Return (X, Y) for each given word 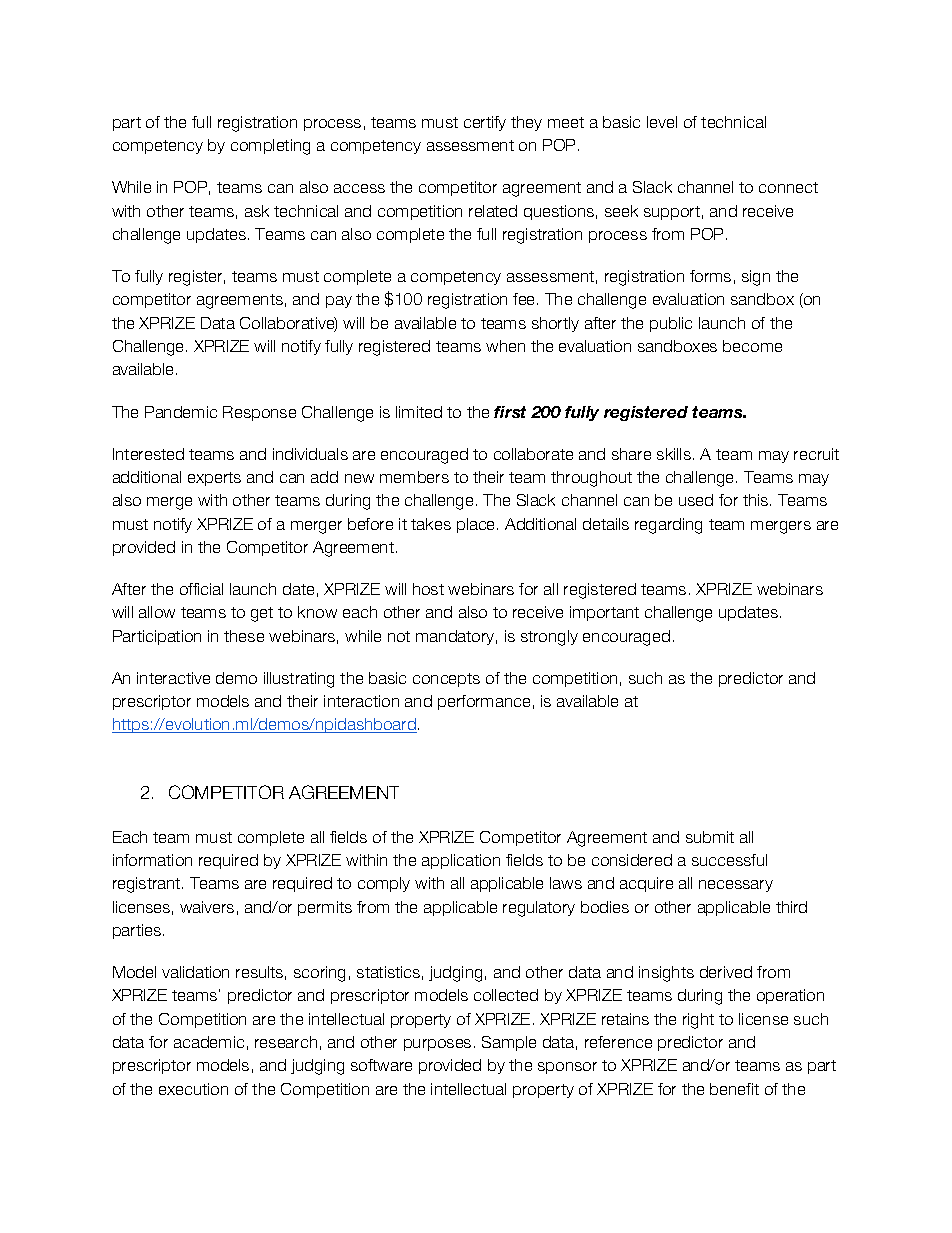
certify (485, 123)
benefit (734, 1089)
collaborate (533, 454)
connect (788, 187)
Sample (509, 1043)
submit (710, 837)
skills (674, 454)
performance (484, 702)
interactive (173, 678)
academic (209, 1042)
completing (270, 147)
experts (214, 479)
